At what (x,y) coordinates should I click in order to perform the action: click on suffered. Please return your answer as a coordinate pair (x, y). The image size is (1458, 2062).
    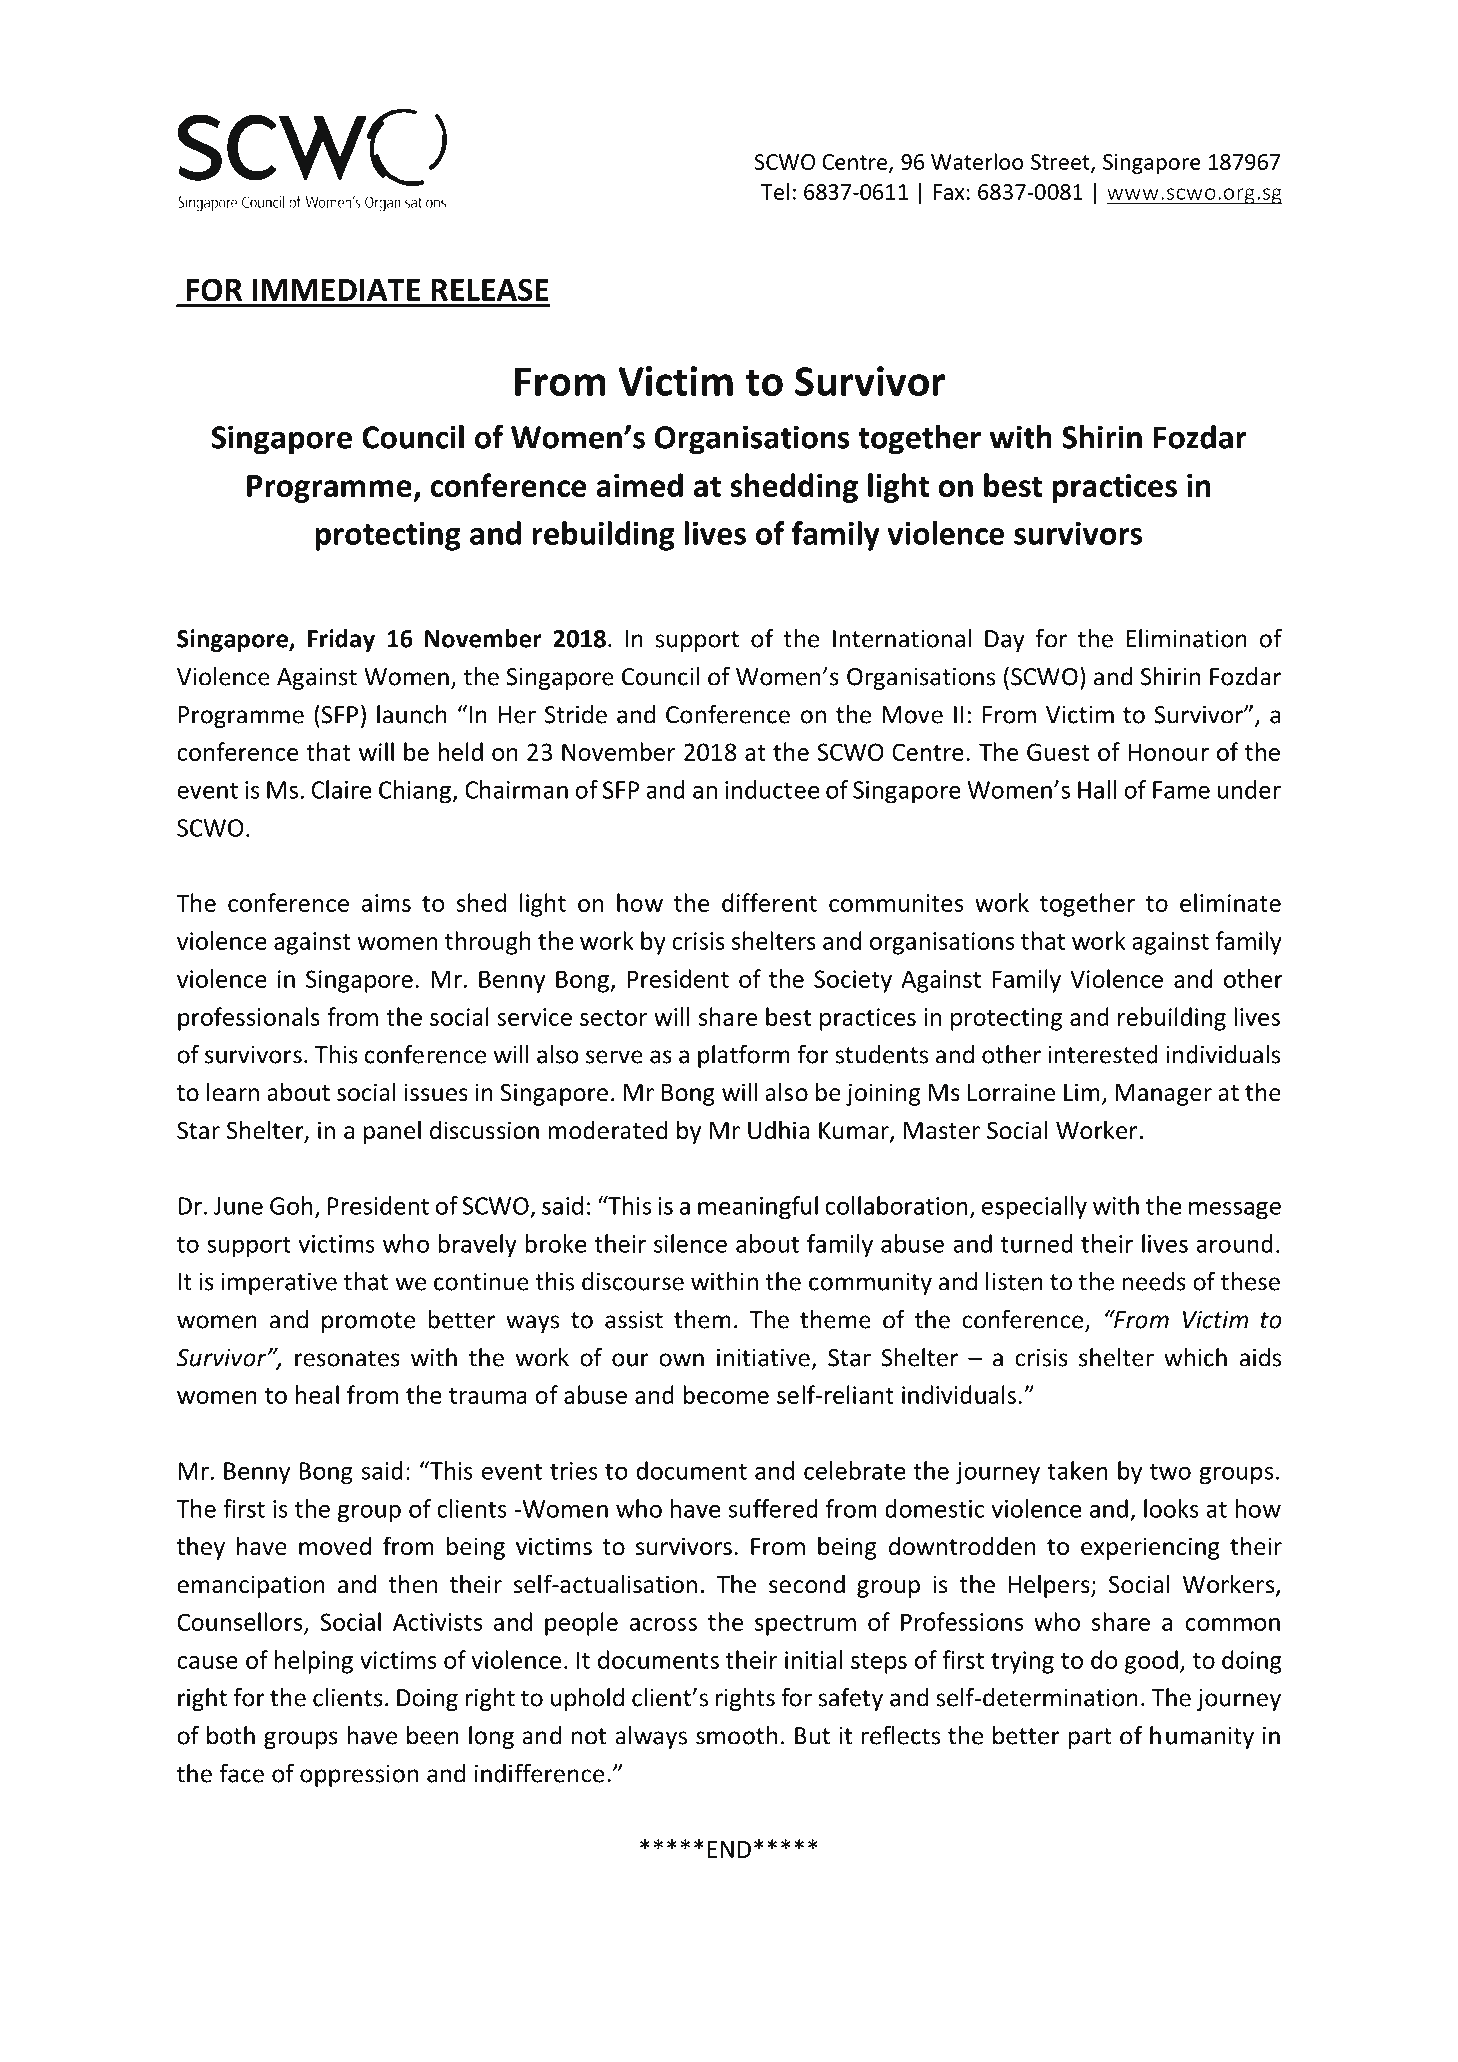
    Looking at the image, I should click on (773, 1508).
